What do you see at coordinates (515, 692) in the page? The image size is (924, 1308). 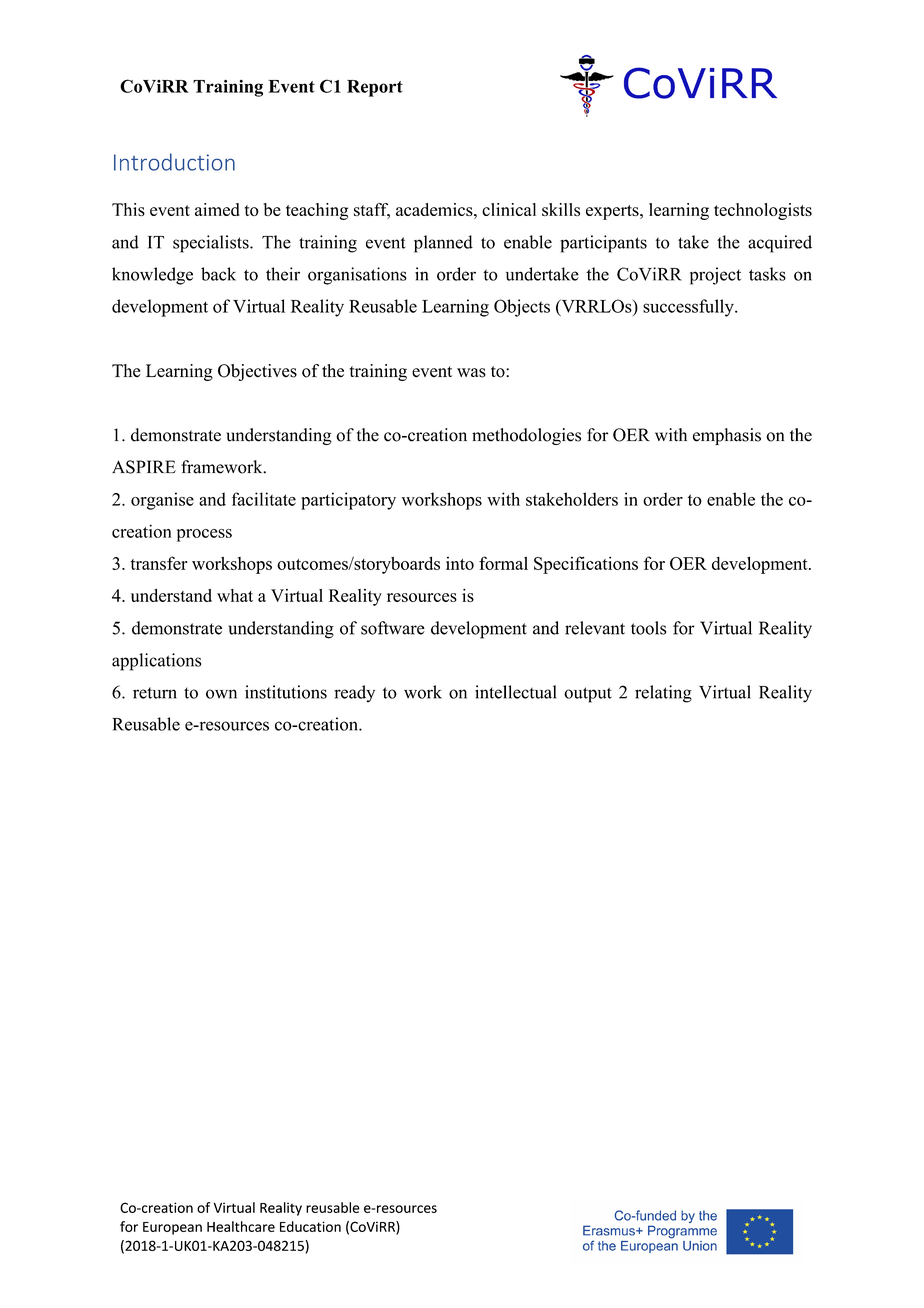 I see `intellectual` at bounding box center [515, 692].
